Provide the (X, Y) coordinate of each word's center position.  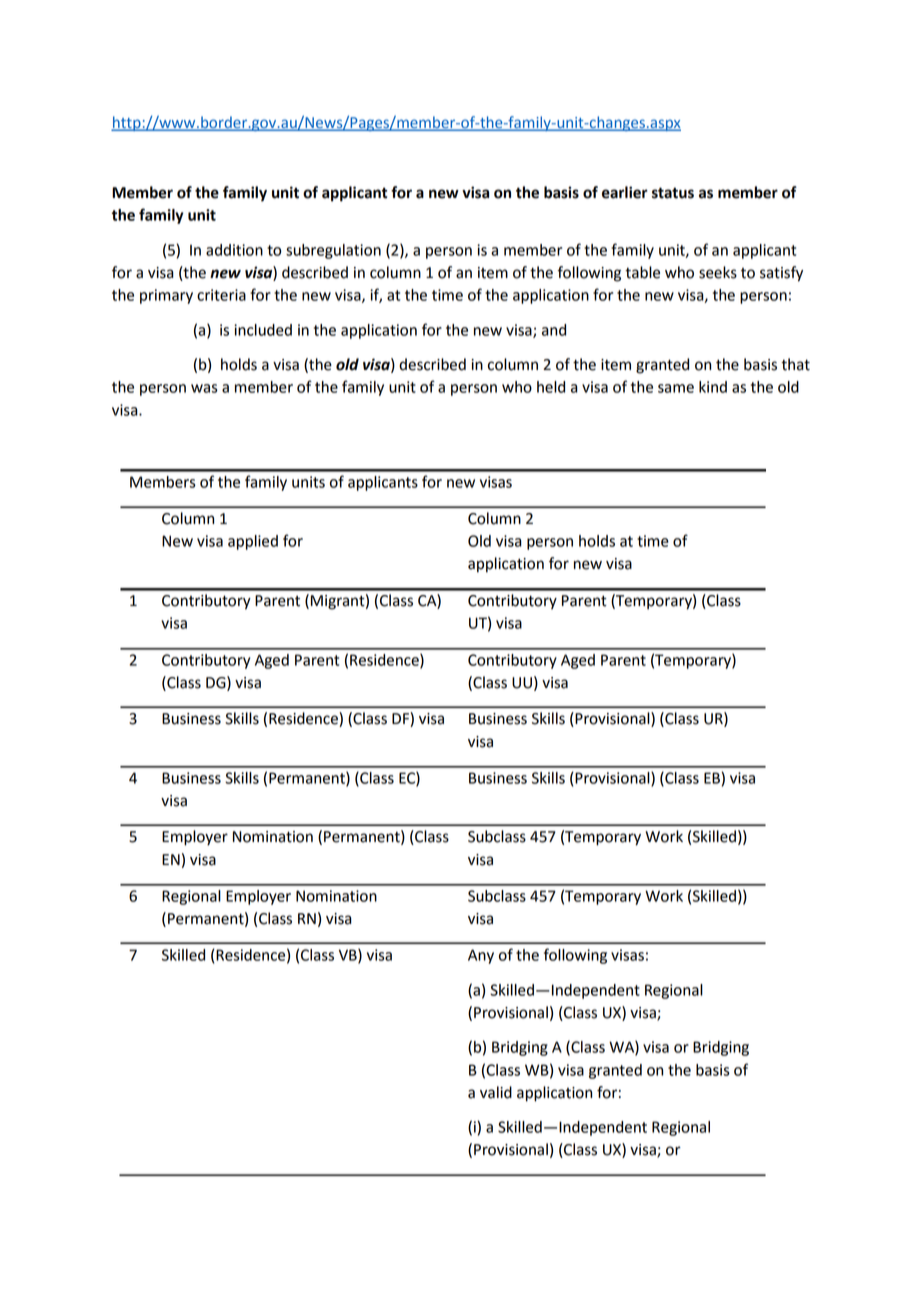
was (204, 388)
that (795, 364)
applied (253, 542)
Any (481, 956)
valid (496, 1092)
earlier (625, 192)
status (673, 193)
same (676, 388)
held (551, 387)
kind (713, 387)
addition (234, 250)
